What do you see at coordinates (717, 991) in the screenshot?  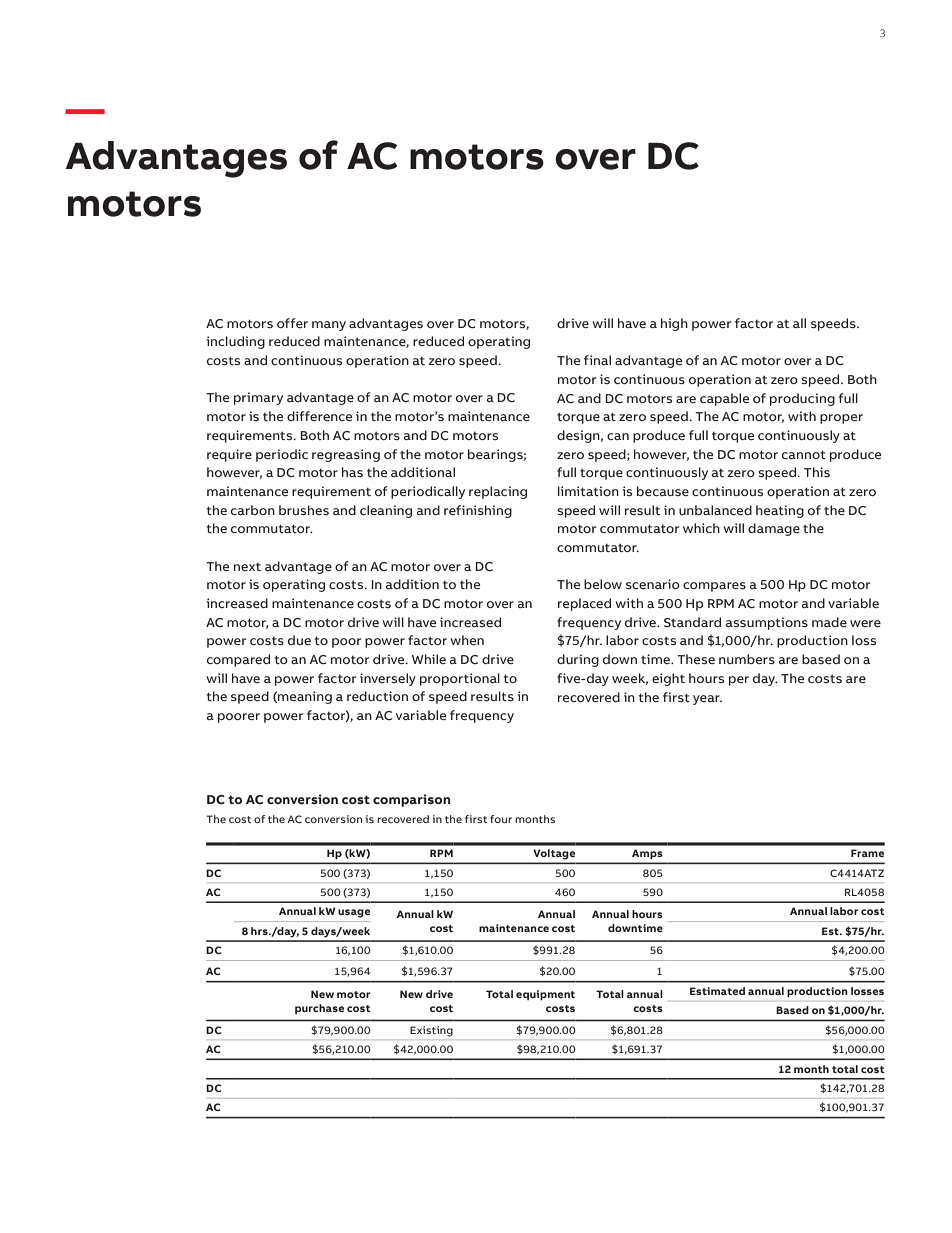 I see `Estimated` at bounding box center [717, 991].
